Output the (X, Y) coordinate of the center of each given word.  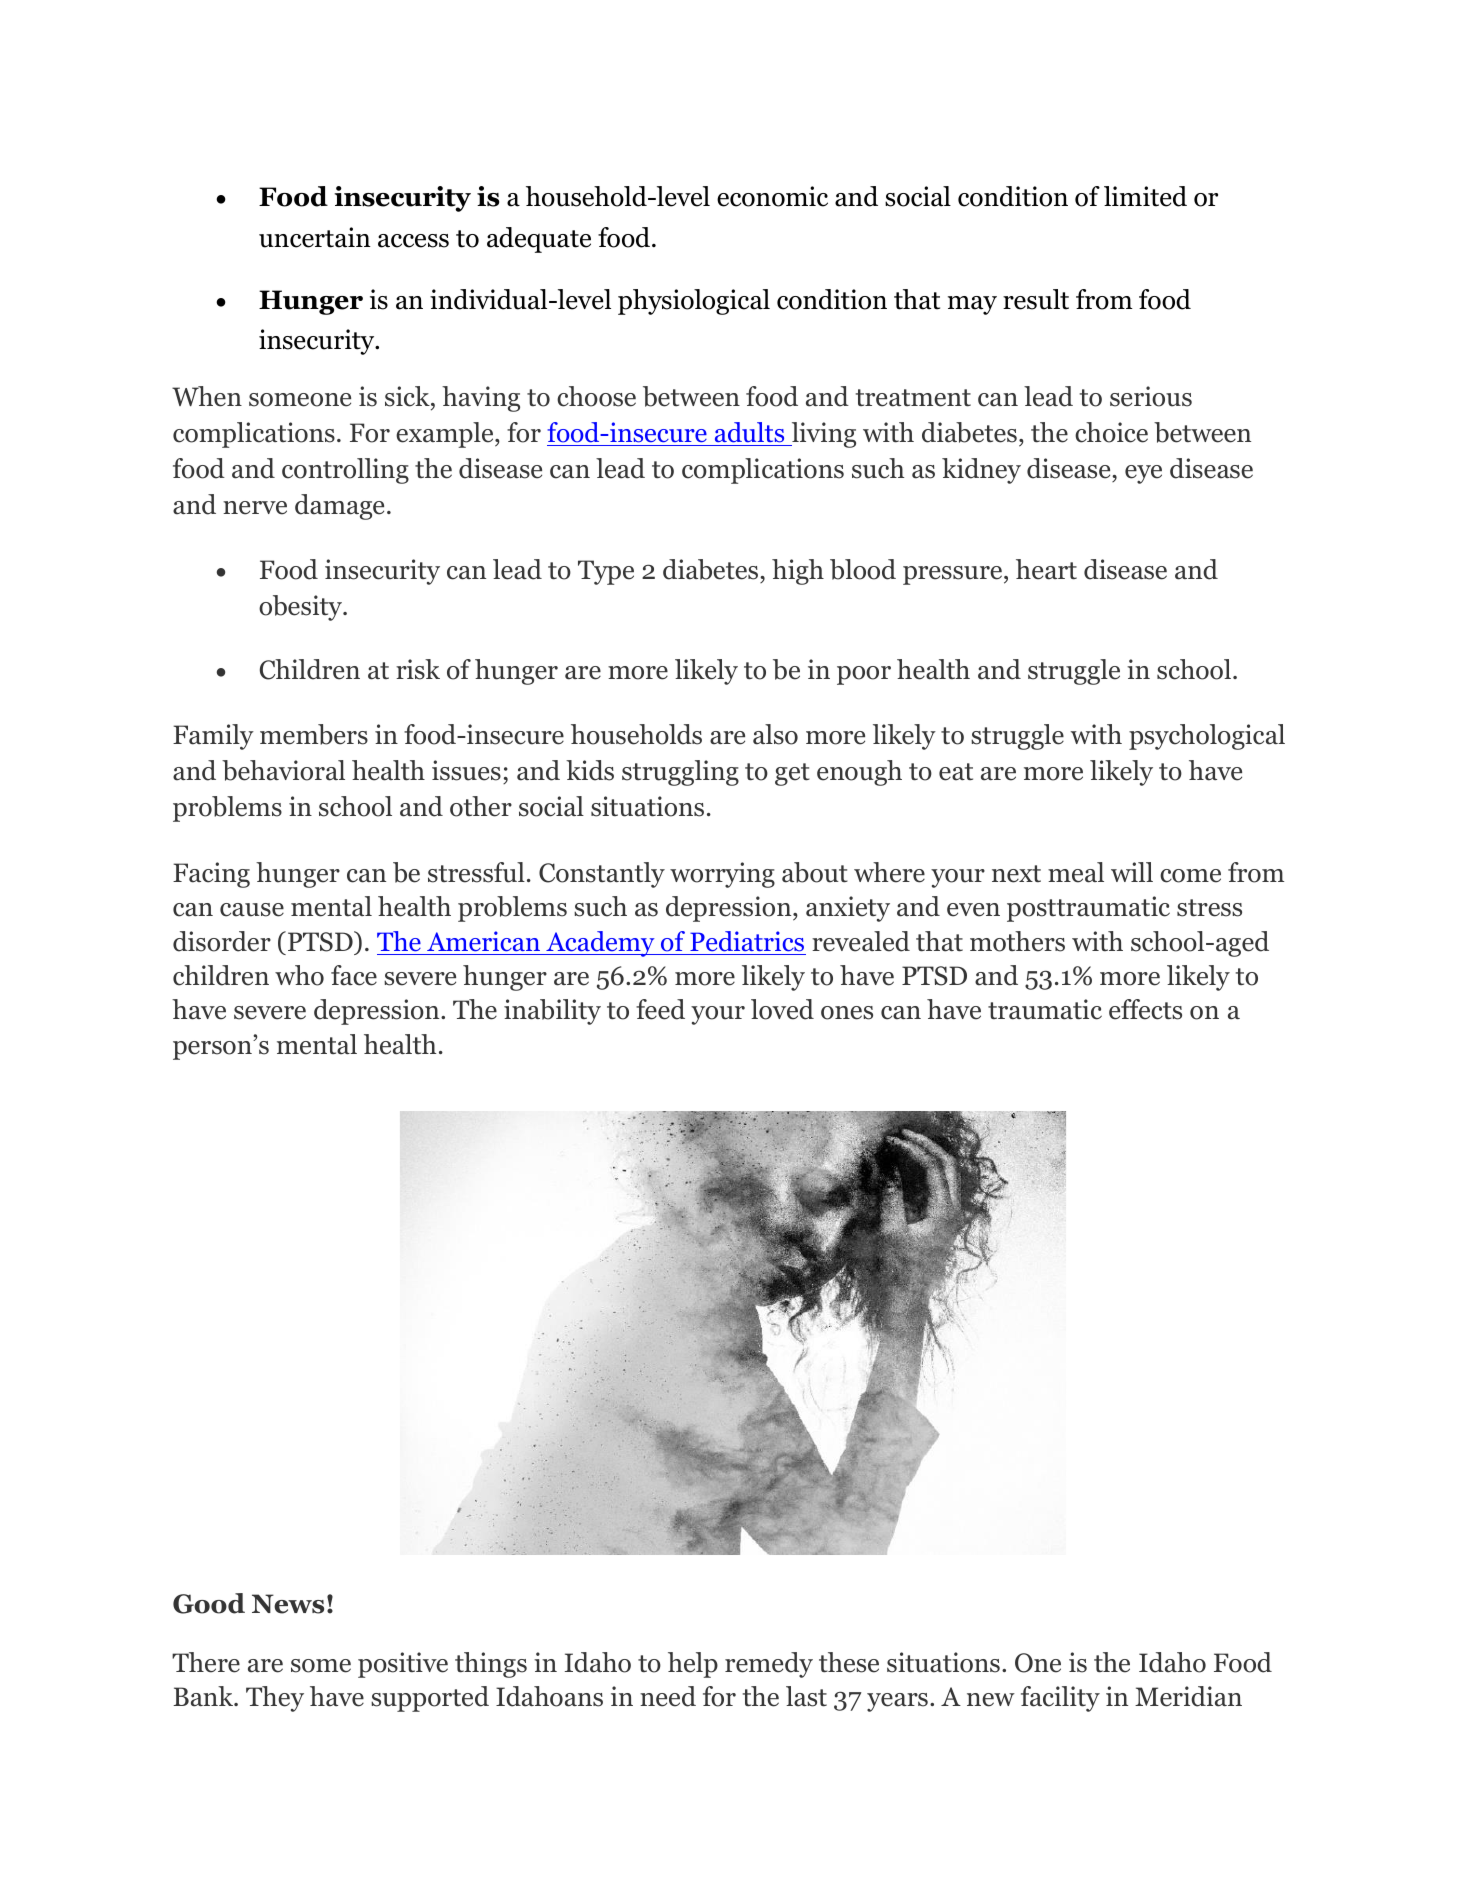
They (275, 1699)
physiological (694, 302)
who (299, 975)
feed (660, 1009)
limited (1145, 196)
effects (1145, 1009)
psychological (1207, 737)
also (775, 734)
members (314, 734)
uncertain (315, 237)
